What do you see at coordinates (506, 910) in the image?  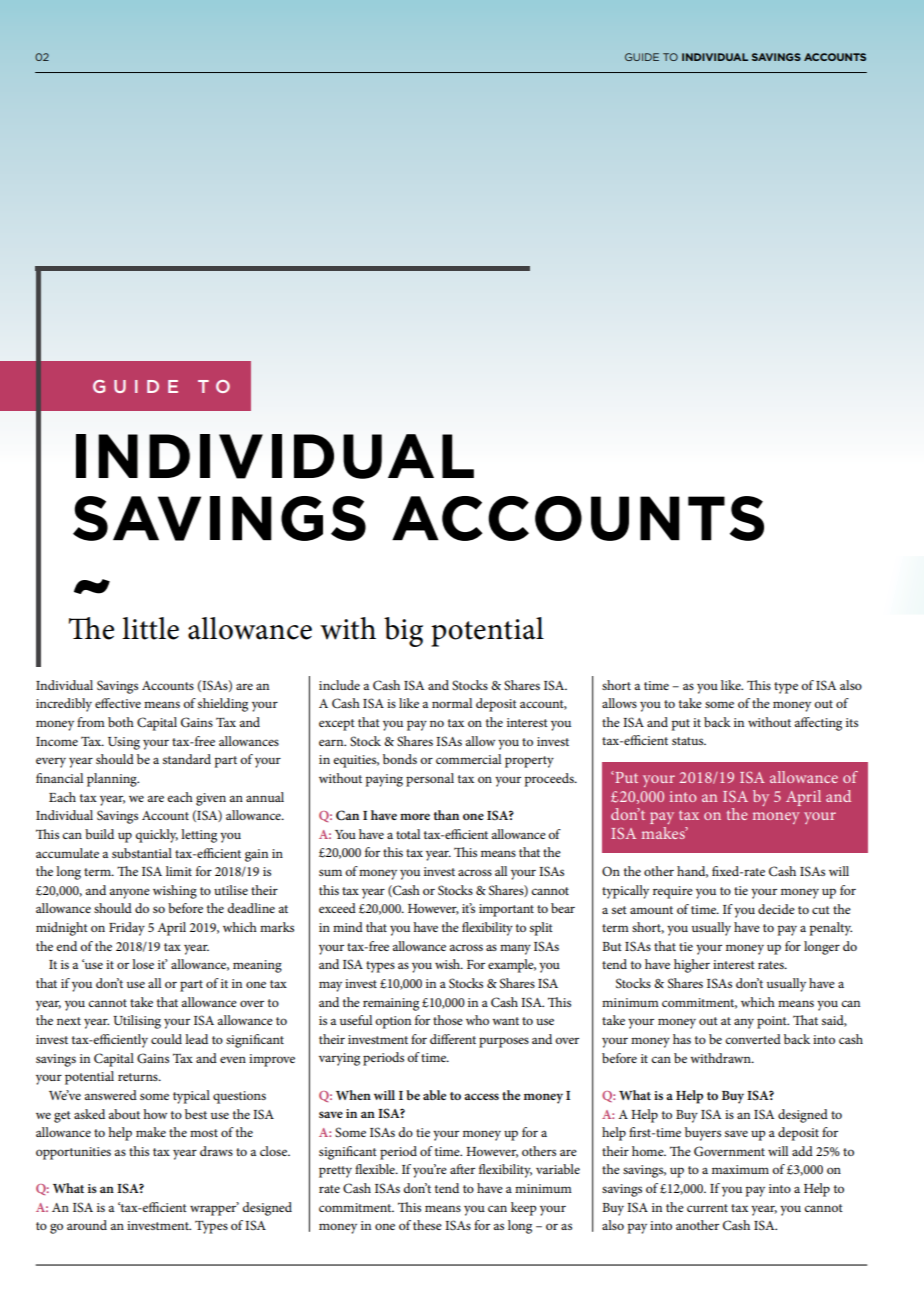 I see `important` at bounding box center [506, 910].
